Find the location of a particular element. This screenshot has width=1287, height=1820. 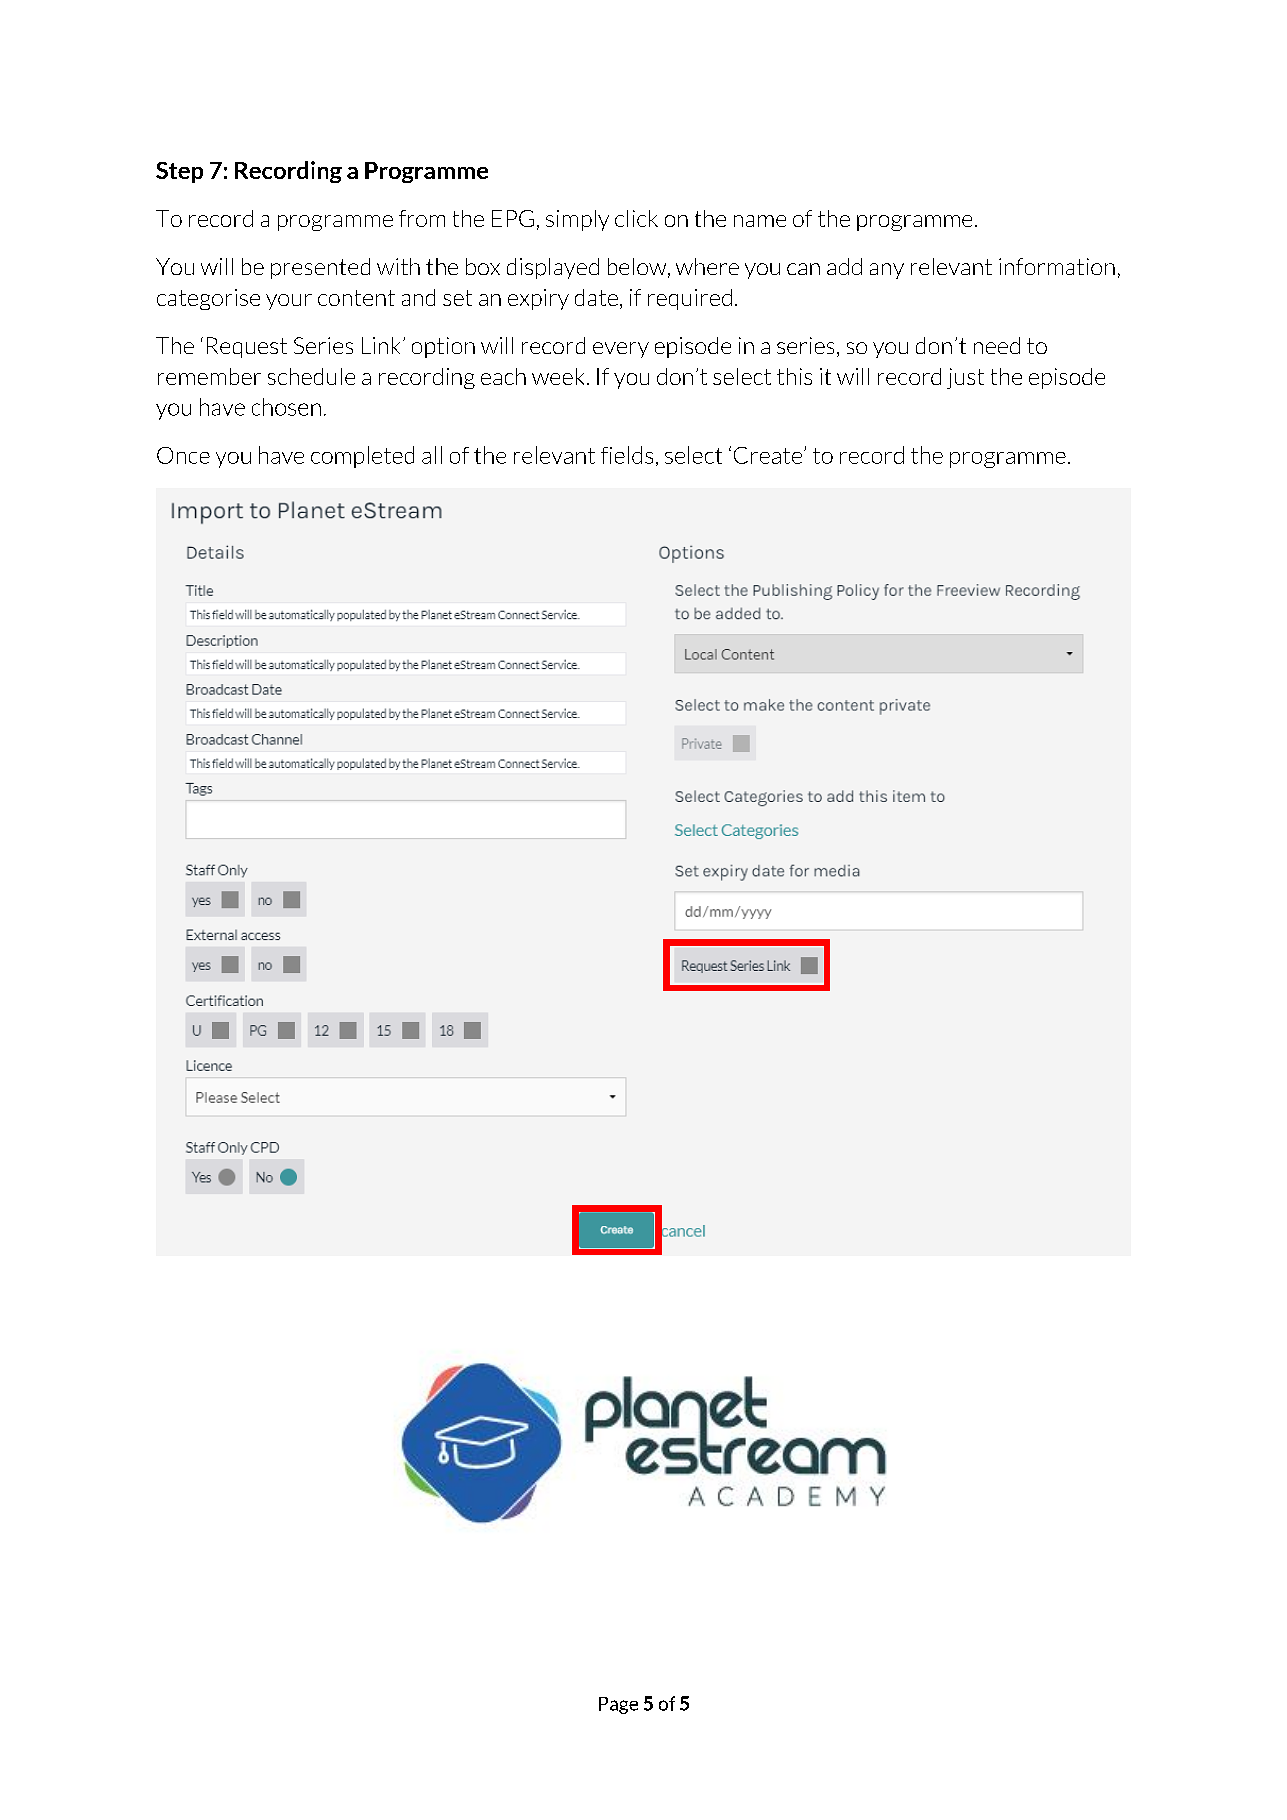

any is located at coordinates (887, 271).
